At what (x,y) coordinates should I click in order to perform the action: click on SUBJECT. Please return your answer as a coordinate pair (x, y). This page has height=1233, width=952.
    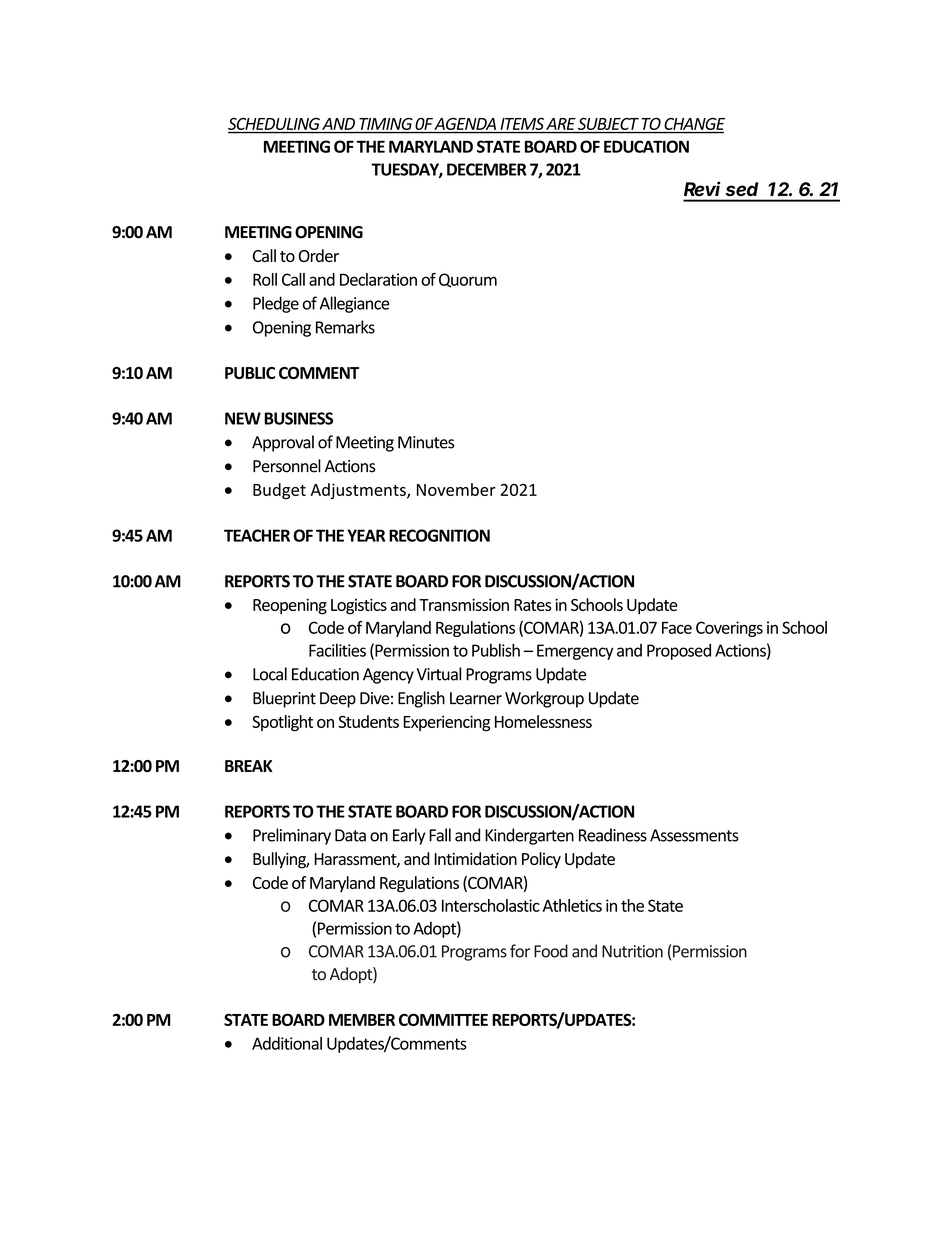
    Looking at the image, I should click on (608, 124).
